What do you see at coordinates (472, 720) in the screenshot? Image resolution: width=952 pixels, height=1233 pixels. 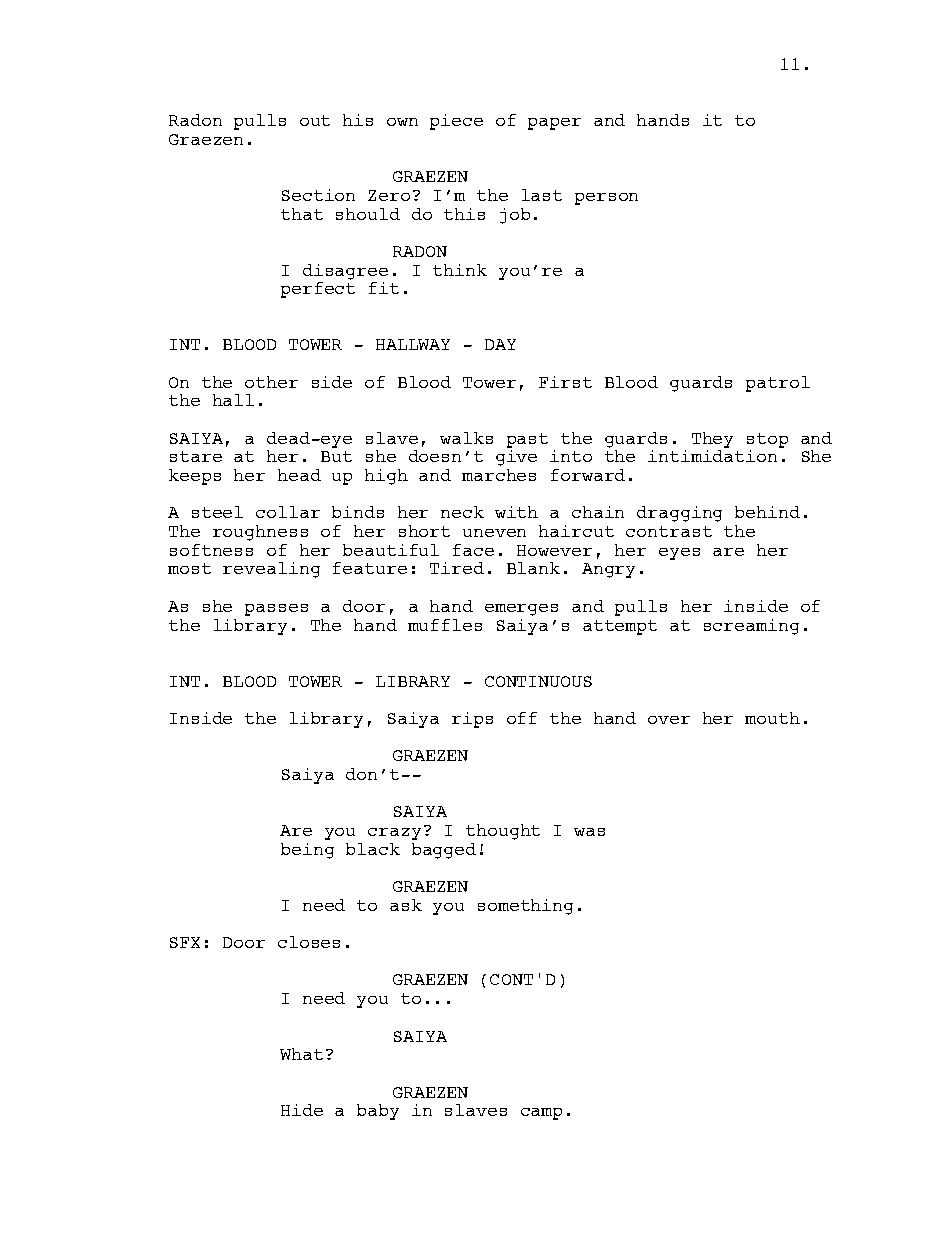 I see `rips` at bounding box center [472, 720].
